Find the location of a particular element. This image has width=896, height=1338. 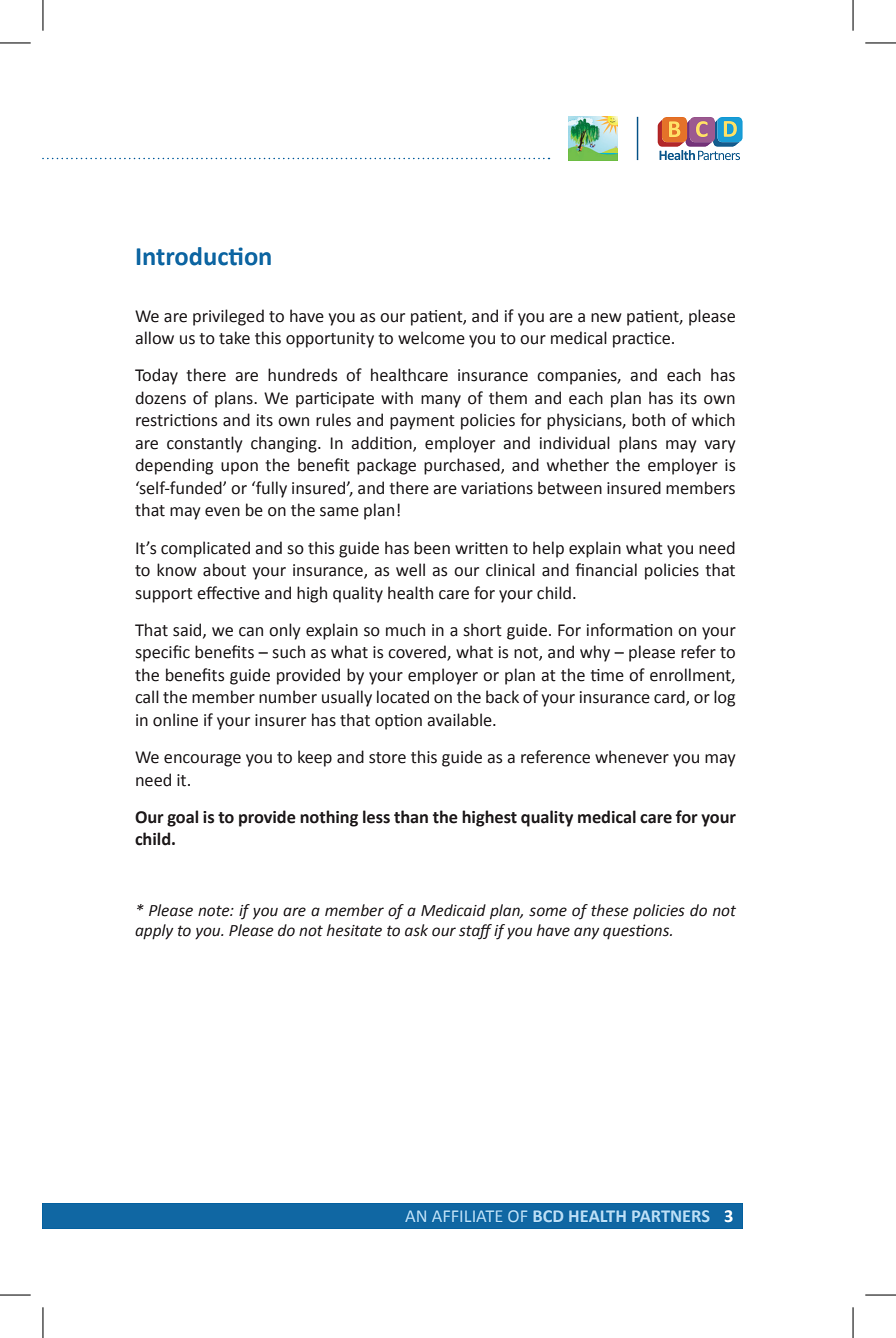

effective is located at coordinates (228, 593).
